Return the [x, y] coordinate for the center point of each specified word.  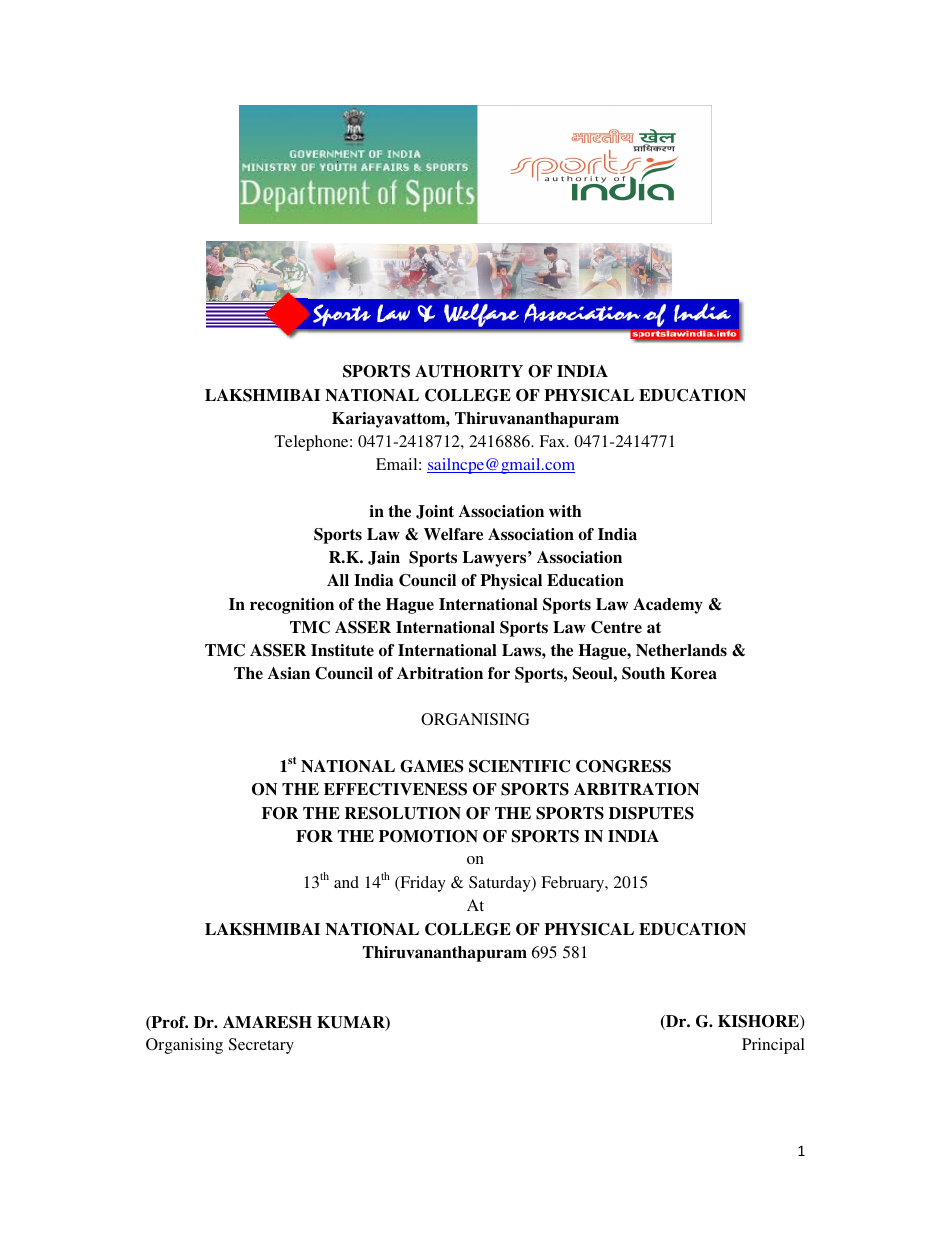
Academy [668, 606]
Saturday [501, 884]
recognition [292, 606]
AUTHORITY [469, 371]
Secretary [261, 1046]
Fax [553, 441]
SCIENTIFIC [519, 766]
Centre [616, 627]
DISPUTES [651, 813]
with [565, 511]
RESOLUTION [403, 813]
